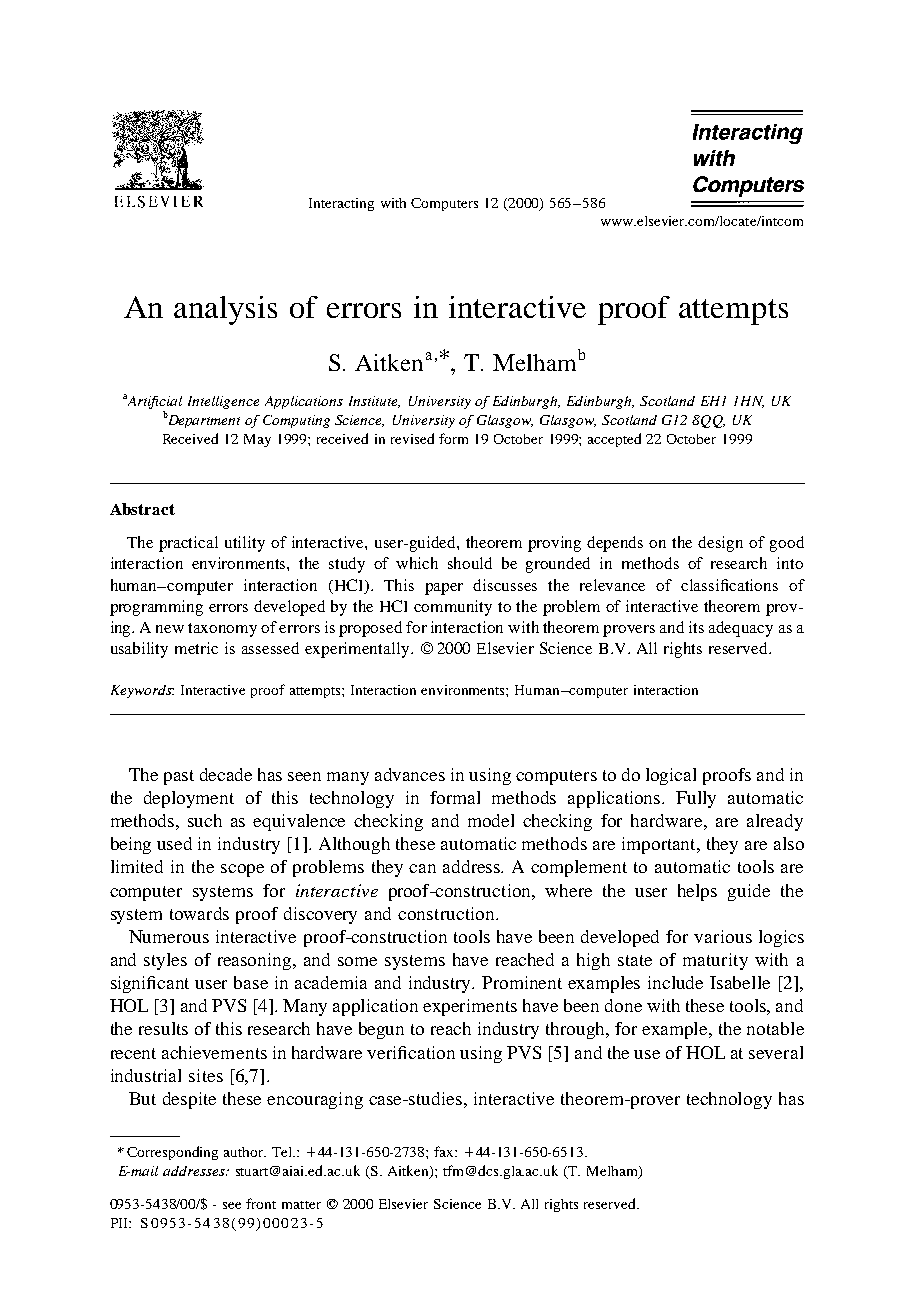 The height and width of the screenshot is (1316, 906). I want to click on Interacting, so click(341, 204).
